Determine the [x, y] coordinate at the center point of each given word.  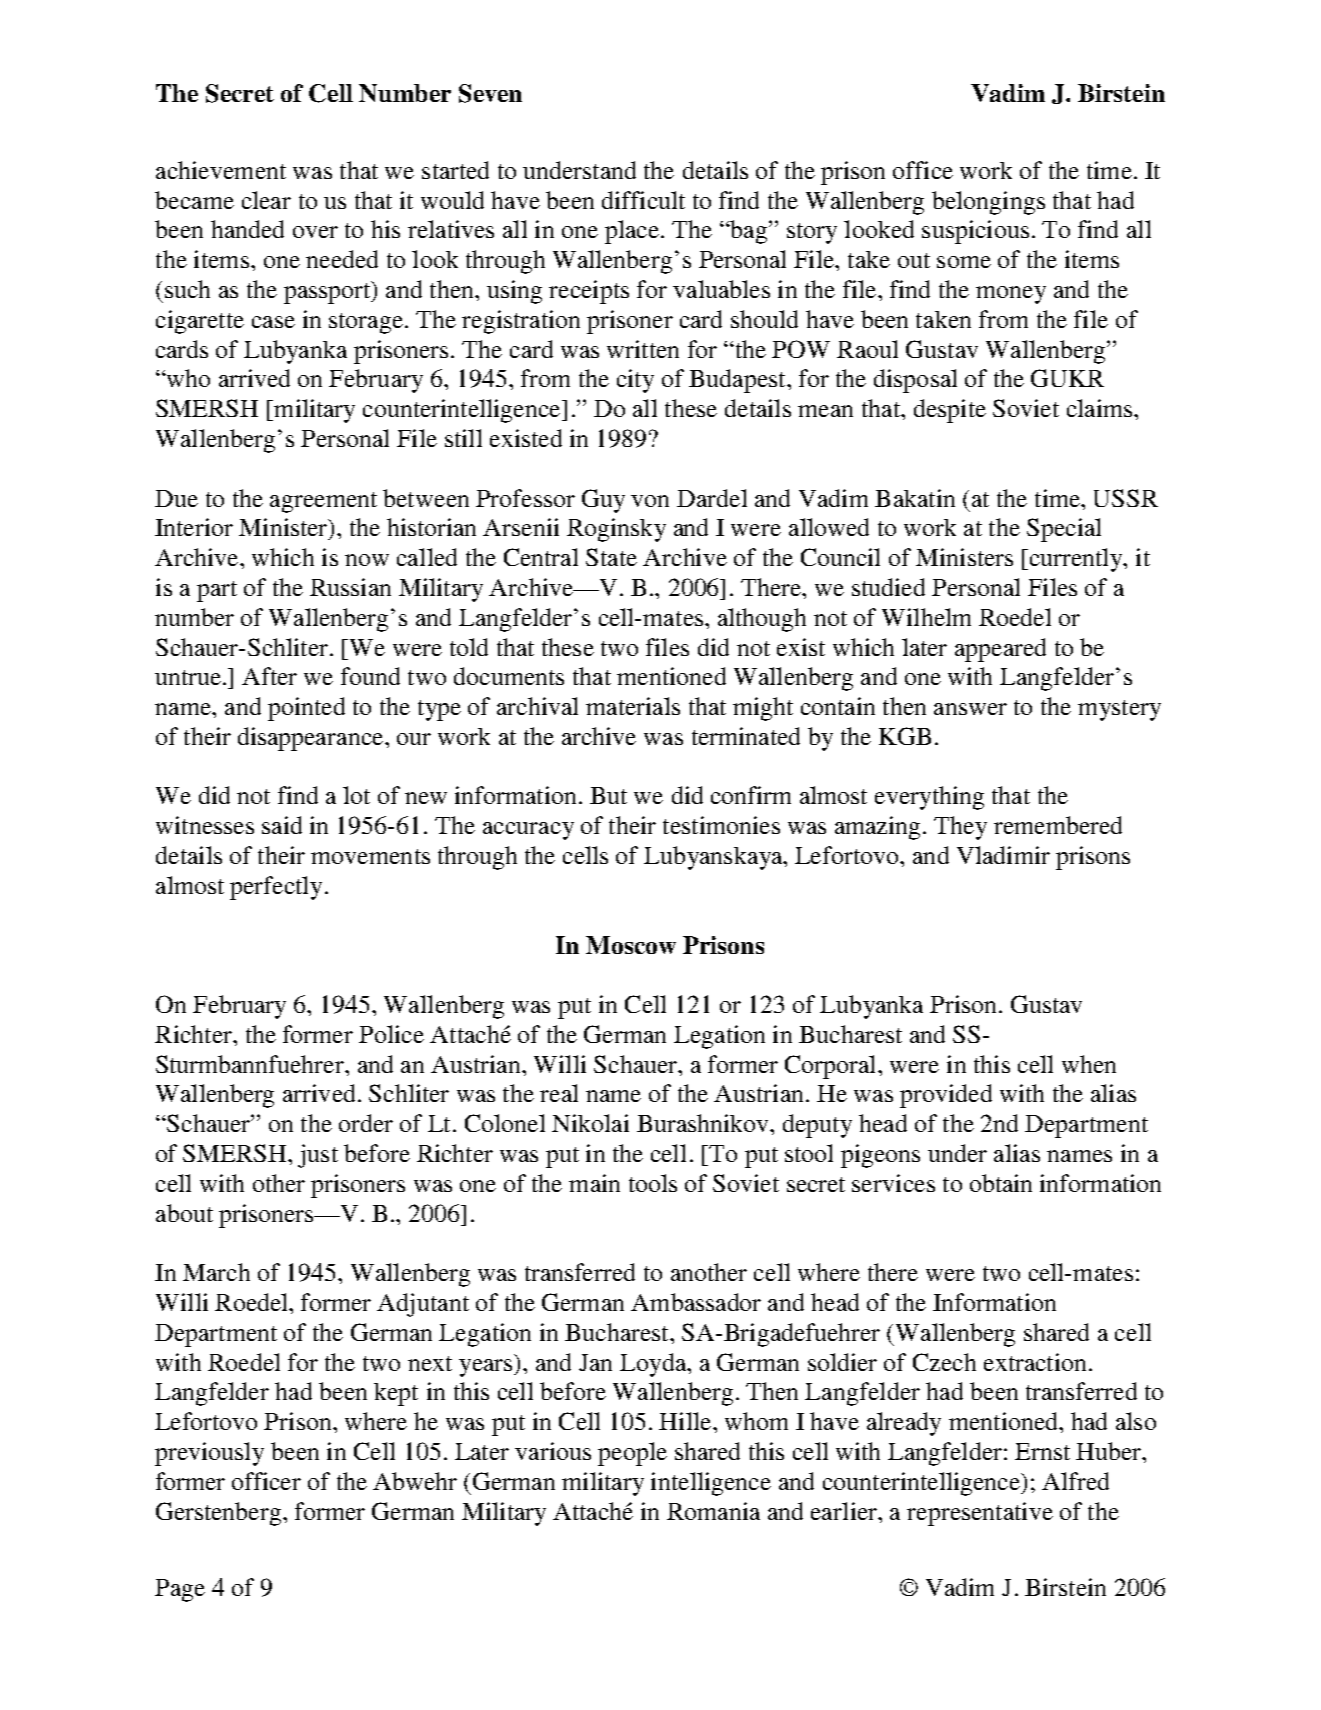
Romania [713, 1511]
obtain [1001, 1183]
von [650, 501]
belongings [988, 203]
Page [180, 1590]
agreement [323, 502]
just [318, 1156]
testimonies [721, 825]
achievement [221, 170]
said [282, 825]
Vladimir [1003, 855]
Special [1064, 530]
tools [653, 1183]
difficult [643, 200]
